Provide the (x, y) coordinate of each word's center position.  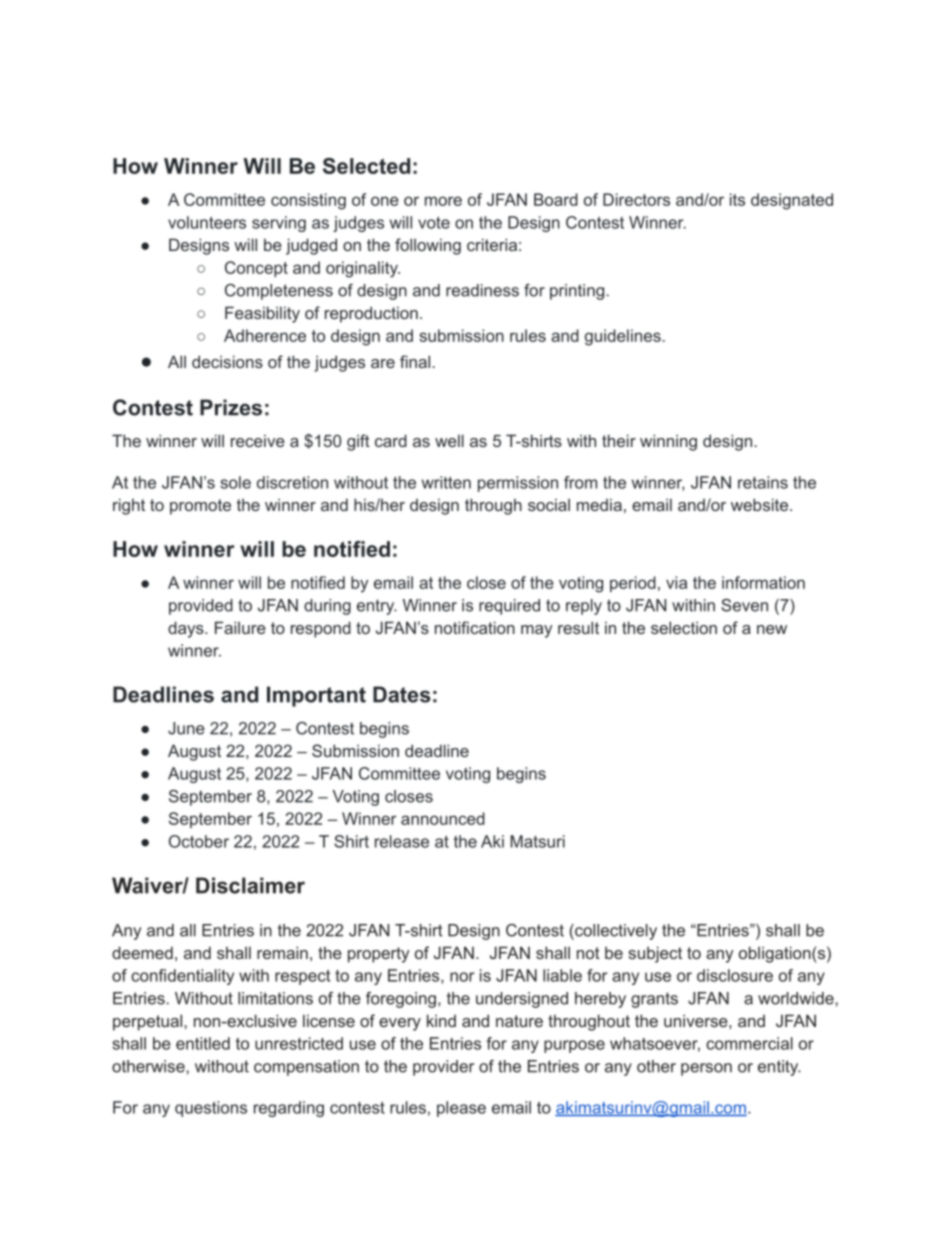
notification (475, 627)
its (737, 199)
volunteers (207, 222)
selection (684, 627)
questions (211, 1109)
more (443, 201)
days (187, 629)
